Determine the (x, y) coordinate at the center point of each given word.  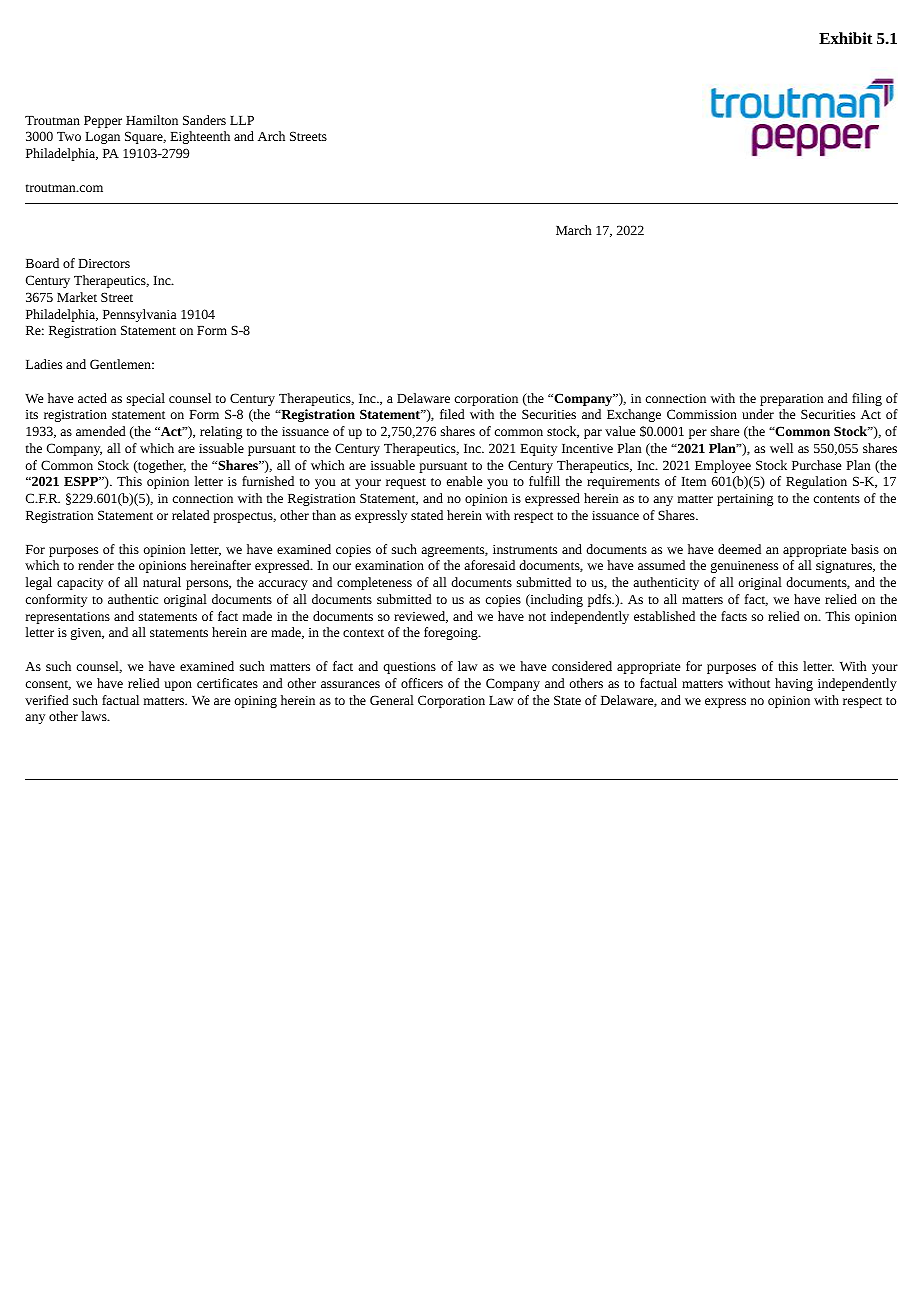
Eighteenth (200, 137)
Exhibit (846, 38)
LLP (242, 120)
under (758, 414)
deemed (739, 549)
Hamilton (152, 120)
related (191, 515)
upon (178, 686)
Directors (104, 263)
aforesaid (489, 565)
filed (452, 414)
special (146, 399)
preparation (791, 400)
